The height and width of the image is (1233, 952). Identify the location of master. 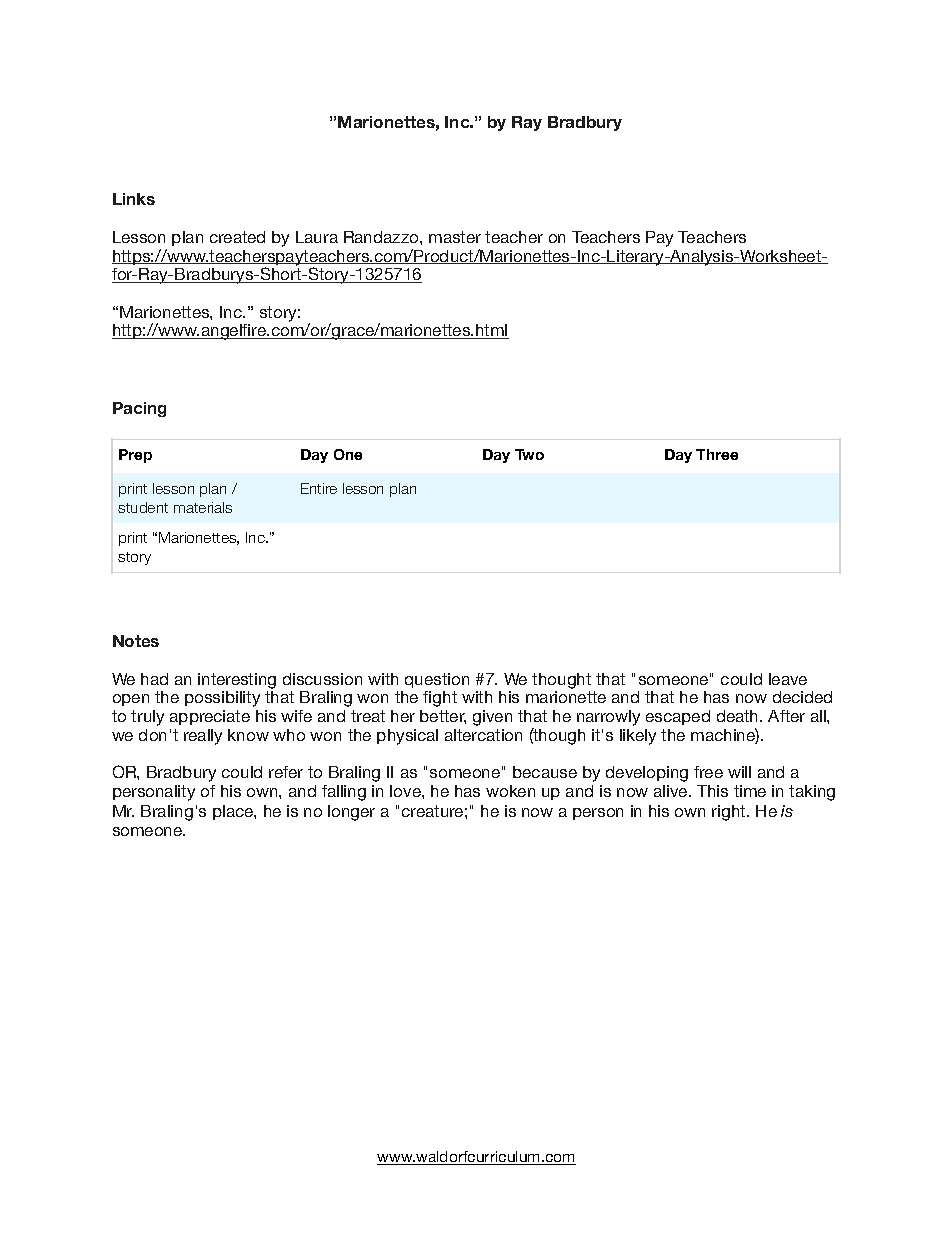
(455, 237).
